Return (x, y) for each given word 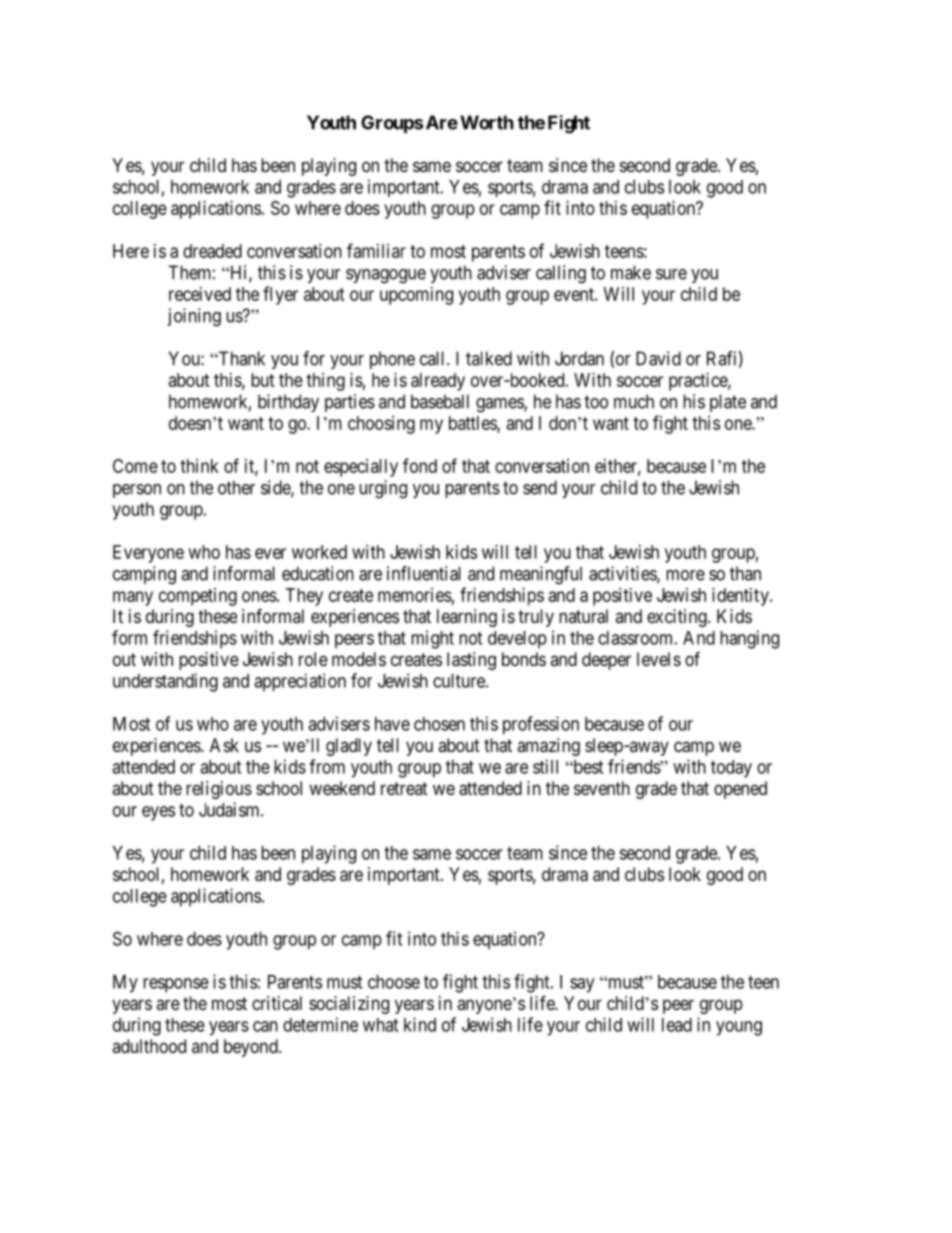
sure (671, 274)
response (176, 985)
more (685, 575)
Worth (487, 122)
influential (424, 573)
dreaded (212, 251)
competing (198, 597)
